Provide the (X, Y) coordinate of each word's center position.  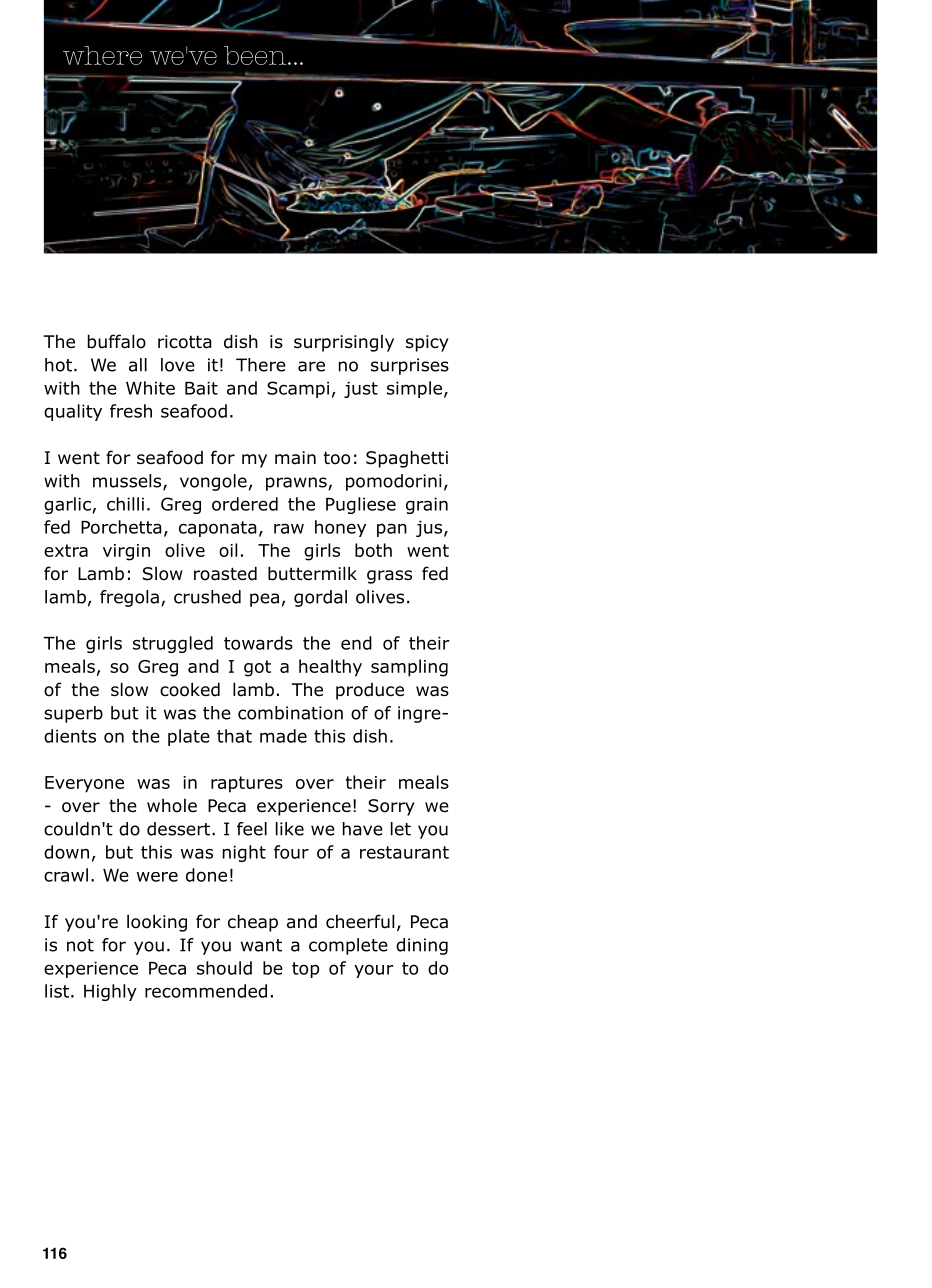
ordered (245, 504)
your (374, 971)
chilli (125, 504)
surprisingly (344, 343)
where (102, 55)
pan (392, 530)
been (256, 55)
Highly (110, 992)
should (224, 968)
